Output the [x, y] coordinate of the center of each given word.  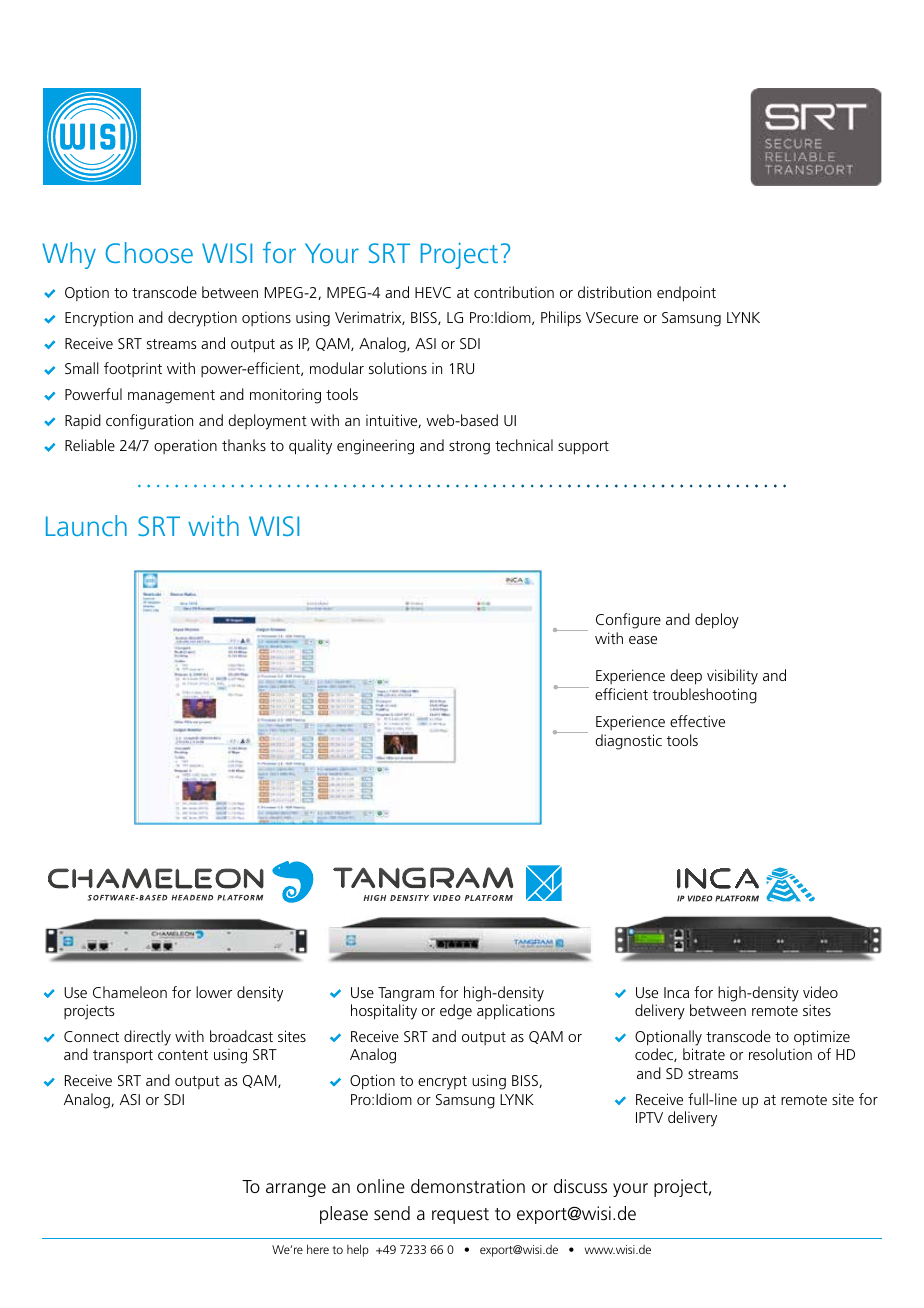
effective [697, 721]
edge [456, 1012]
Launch [86, 525]
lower [214, 992]
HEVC [433, 292]
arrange [296, 1190]
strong [469, 448]
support [583, 448]
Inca [676, 992]
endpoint [686, 294]
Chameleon [130, 992]
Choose [149, 252]
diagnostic [629, 742]
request [460, 1216]
